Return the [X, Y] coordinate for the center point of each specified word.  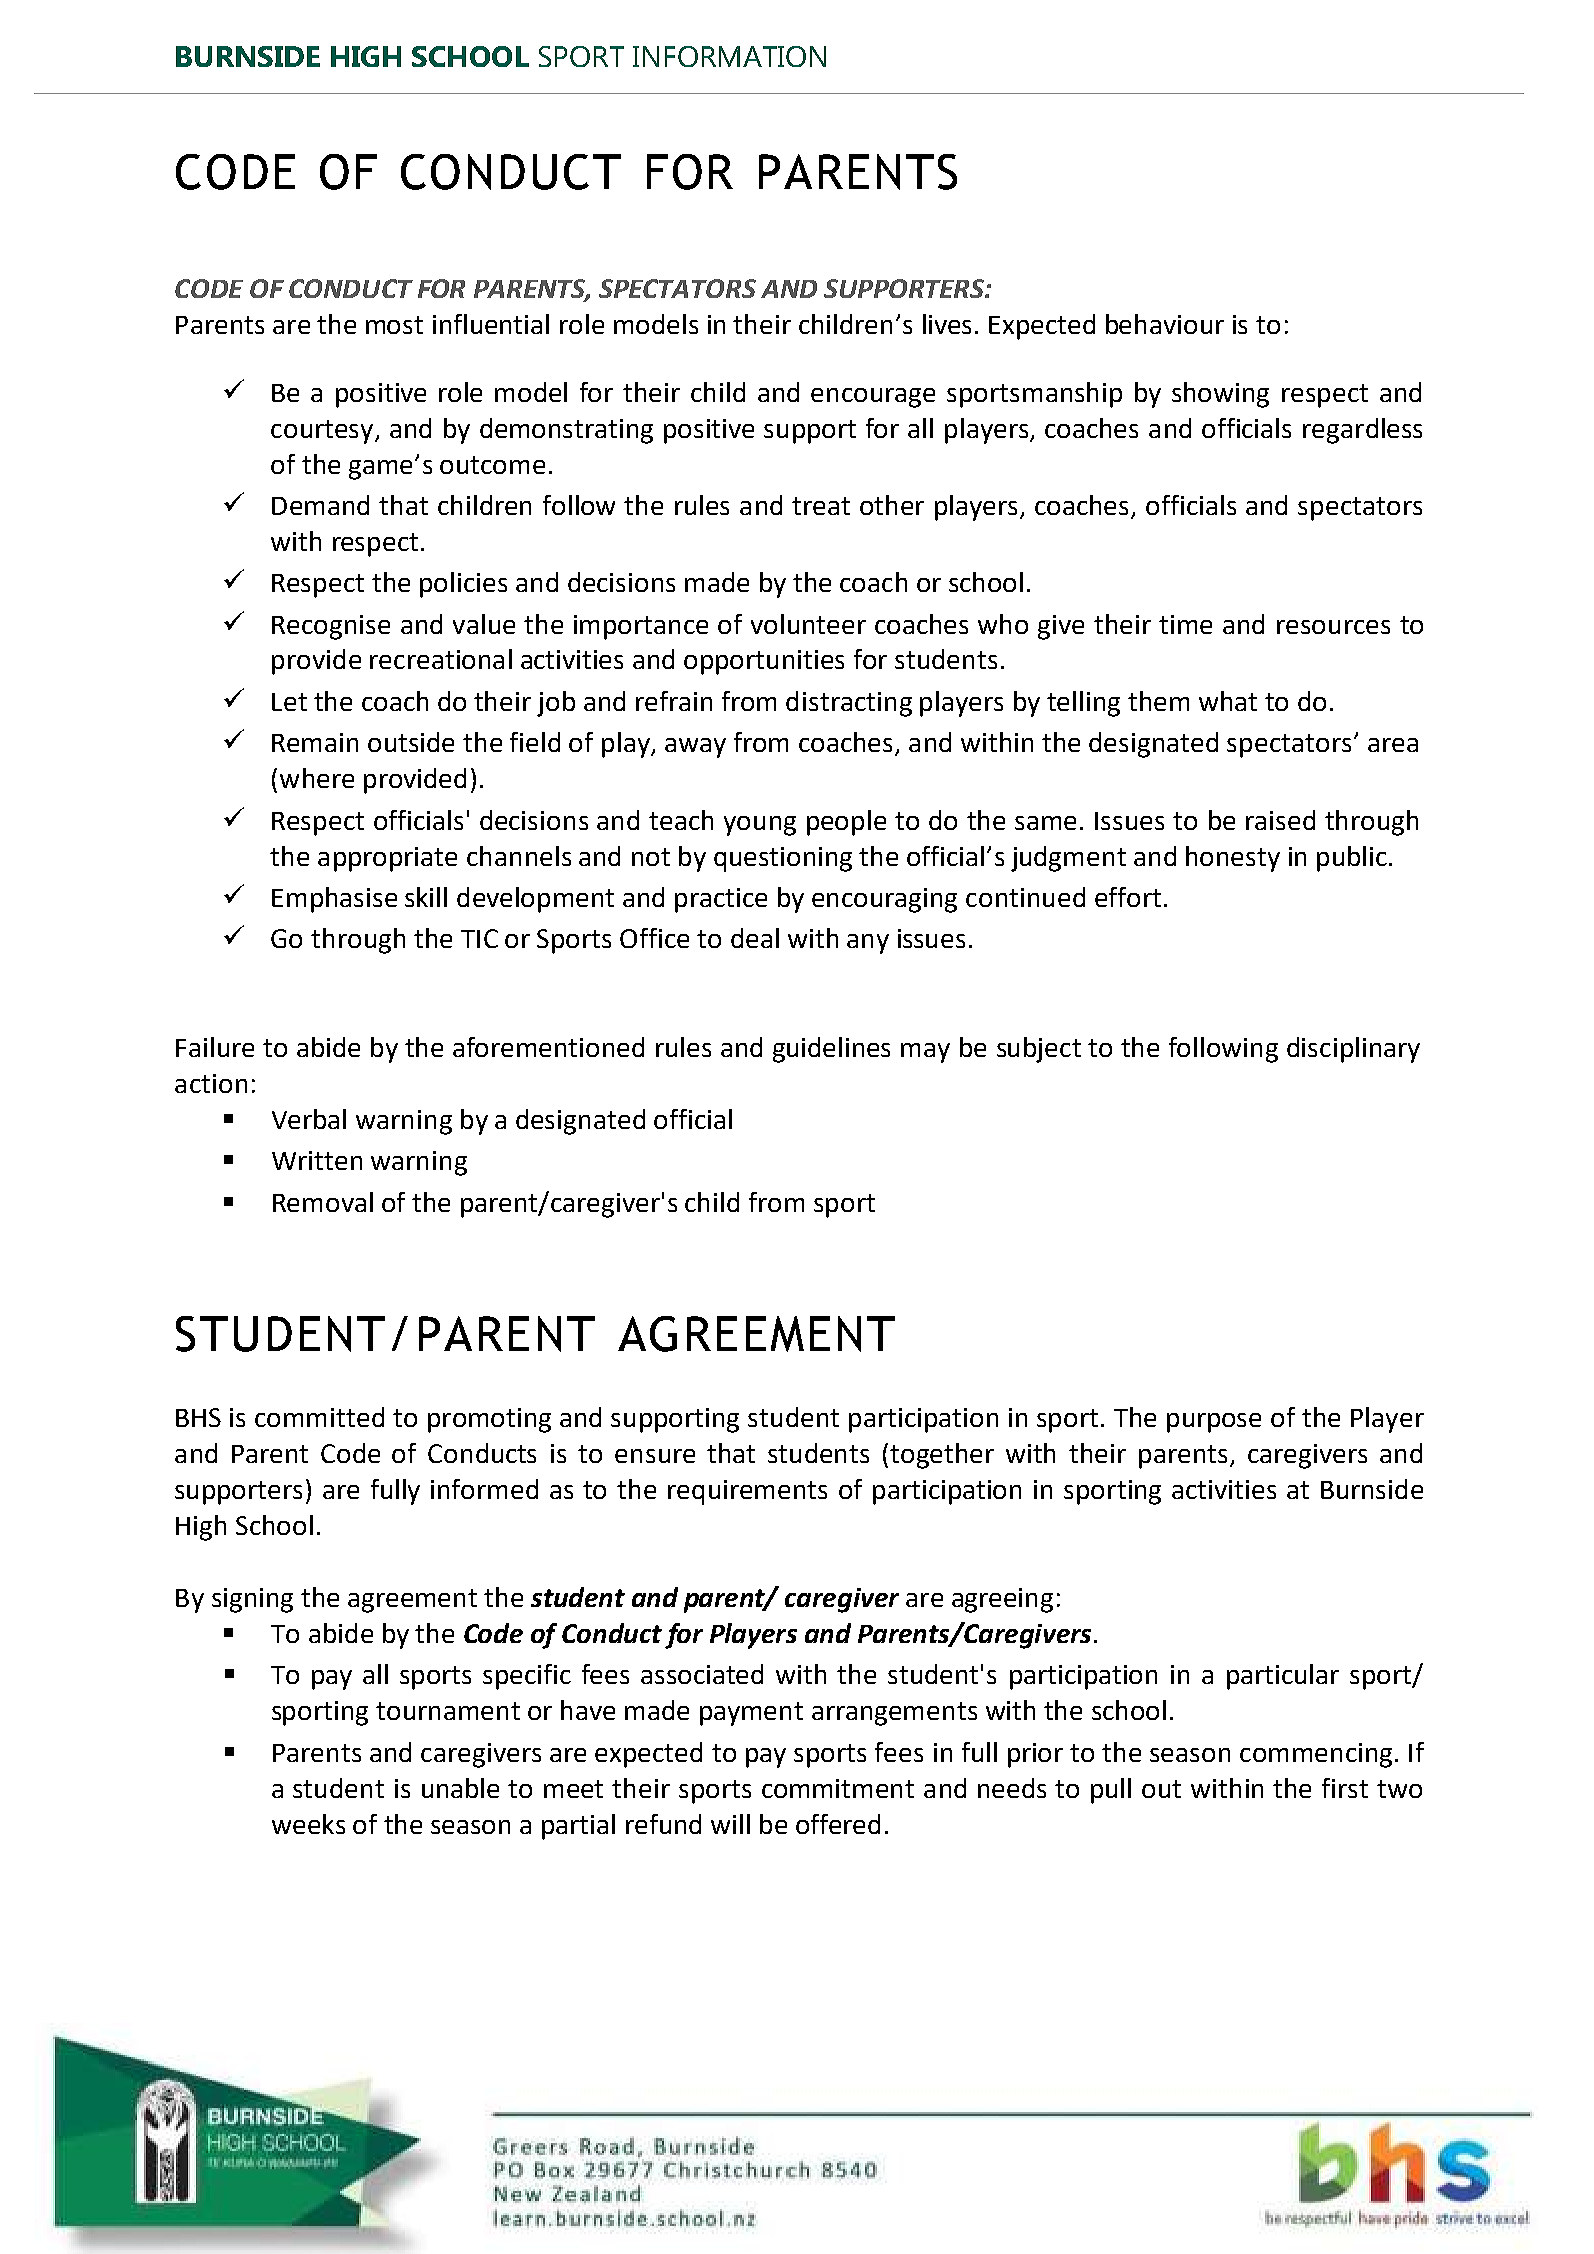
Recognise [331, 627]
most [394, 325]
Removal [323, 1202]
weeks [308, 1824]
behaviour [1165, 324]
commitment [838, 1788]
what [1228, 701]
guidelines [831, 1050]
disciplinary [1353, 1050]
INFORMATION [729, 56]
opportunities [764, 662]
